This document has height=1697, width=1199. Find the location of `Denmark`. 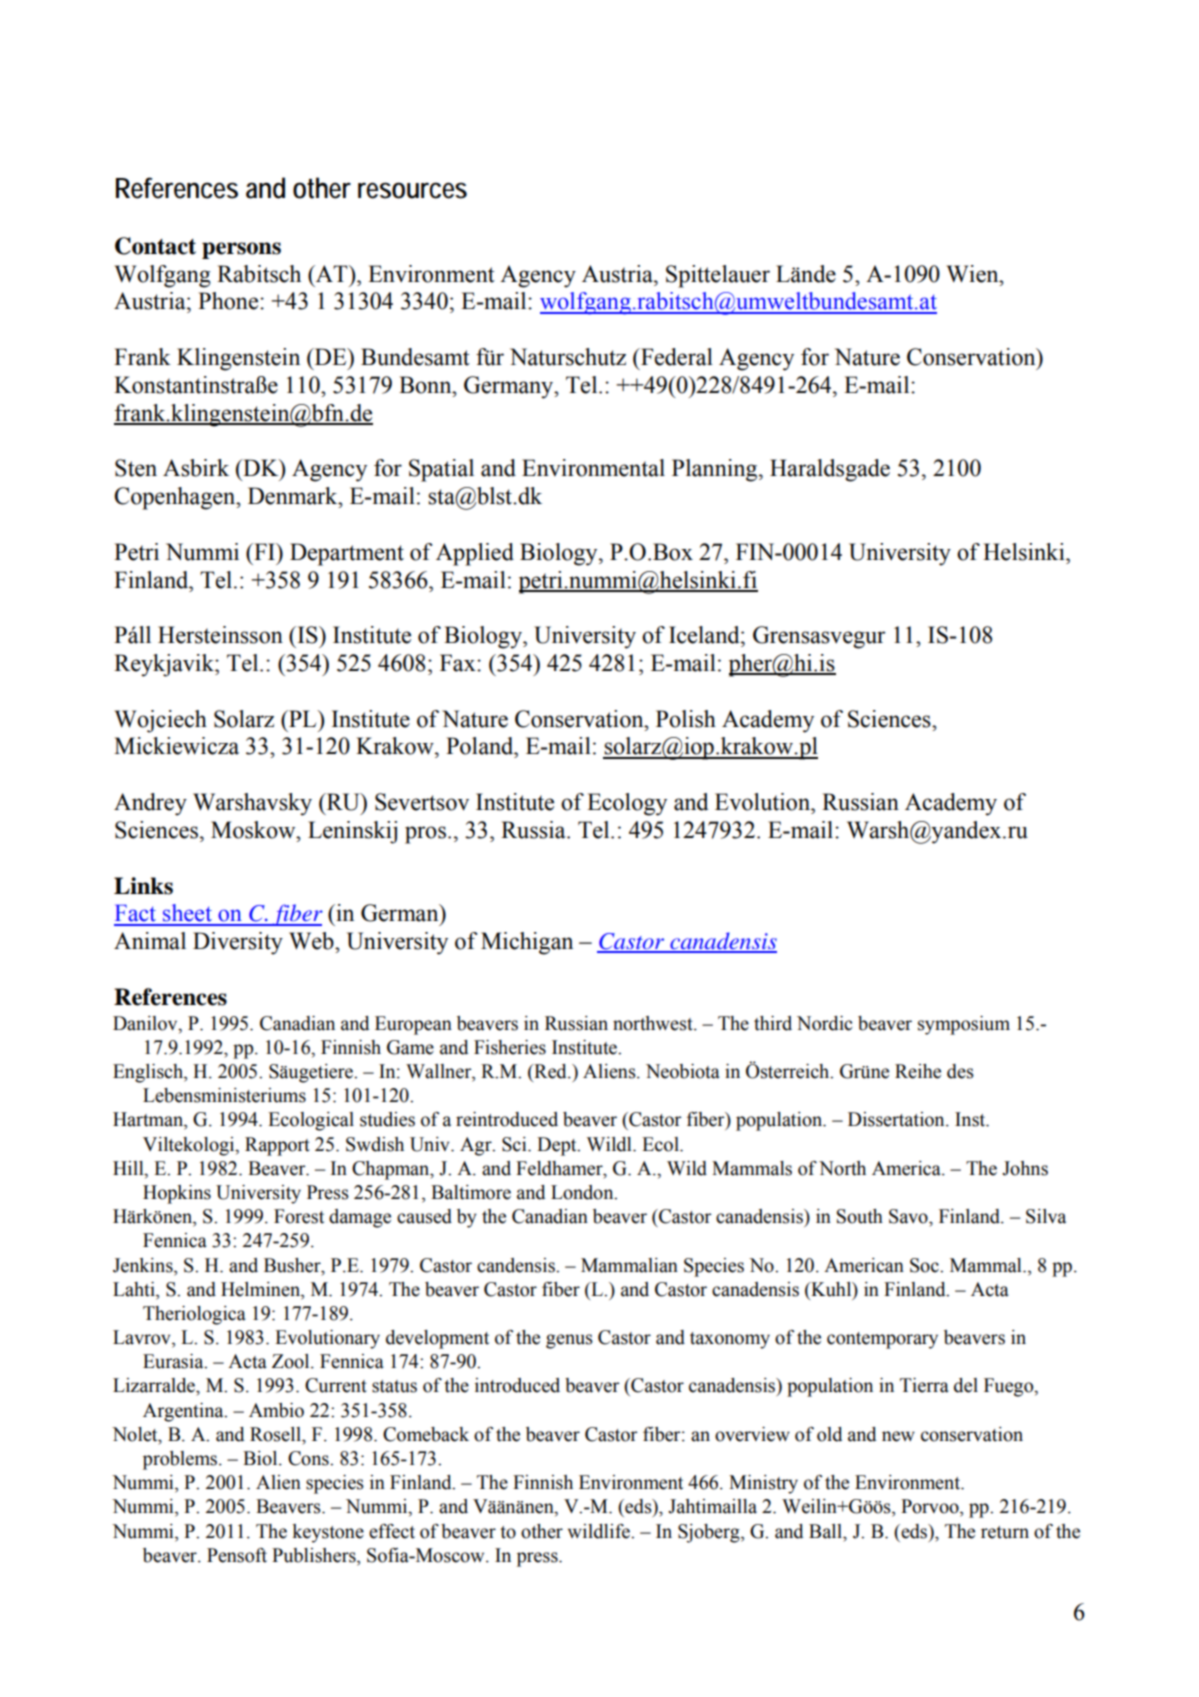

Denmark is located at coordinates (294, 496).
